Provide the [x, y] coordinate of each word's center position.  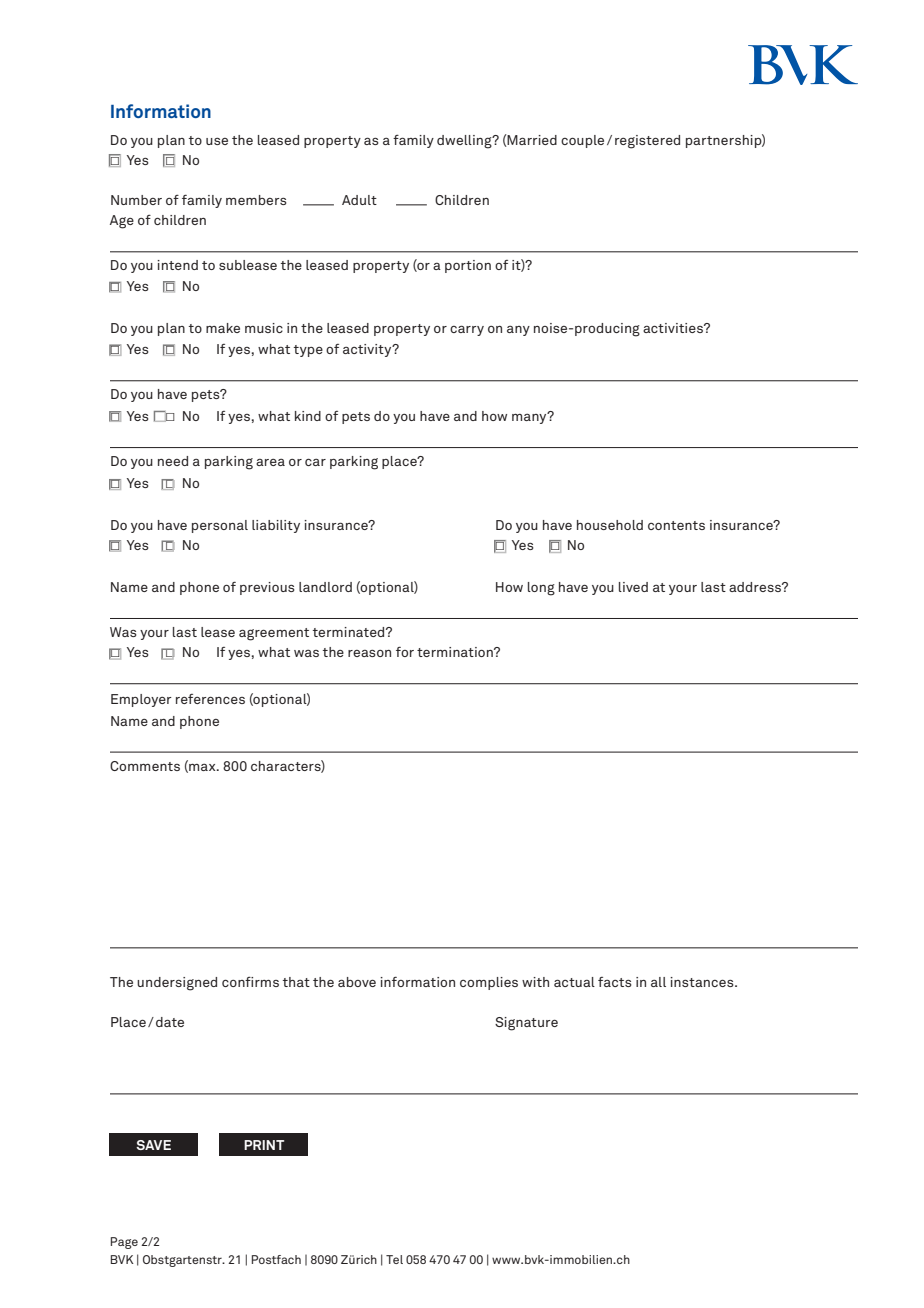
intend [177, 265]
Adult [359, 200]
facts [615, 982]
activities [674, 328]
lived [633, 587]
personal [220, 526]
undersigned [177, 984]
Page [124, 1243]
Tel [394, 1259]
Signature [526, 1024]
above [357, 982]
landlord [325, 587]
